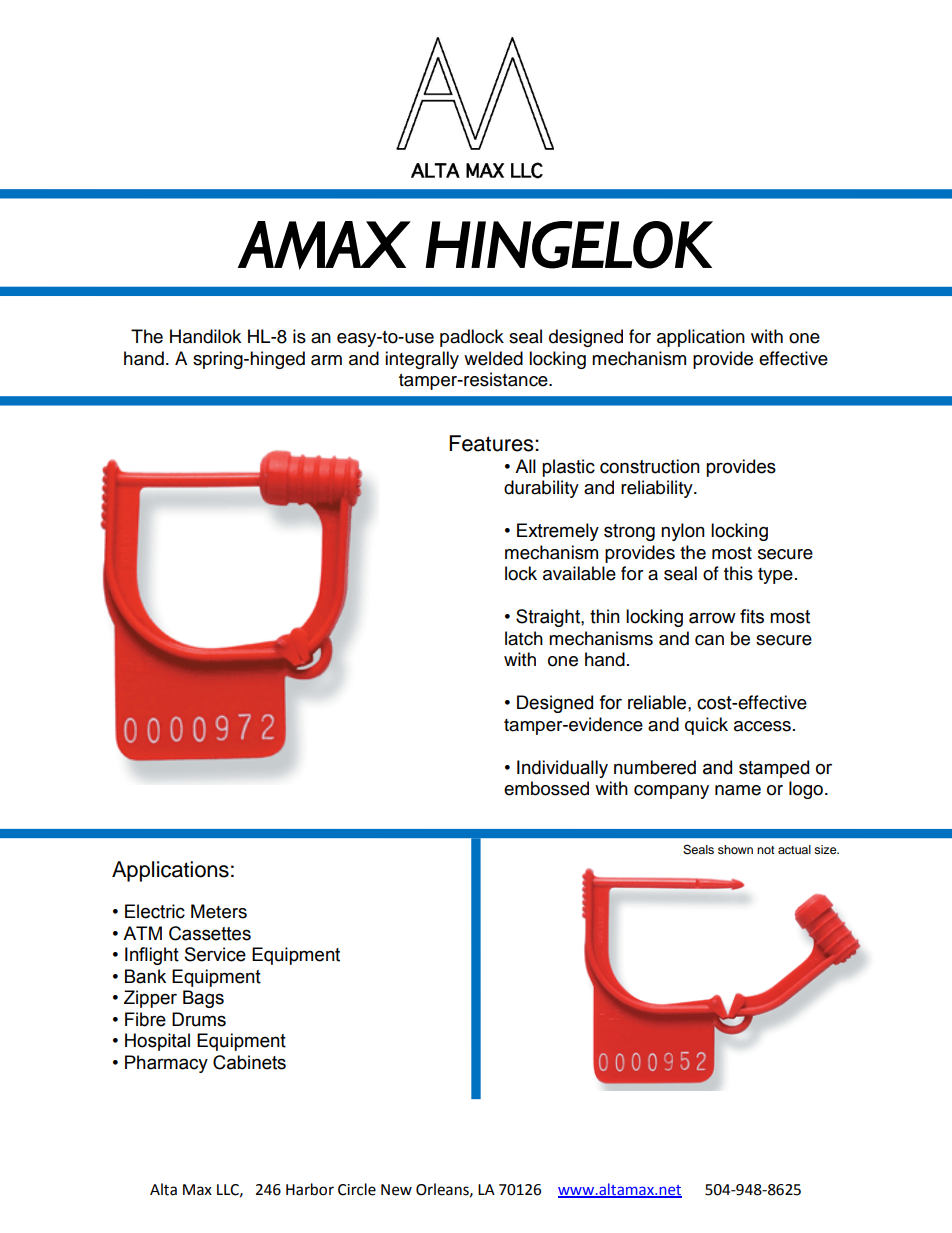 Image resolution: width=952 pixels, height=1233 pixels. I want to click on this, so click(738, 573).
